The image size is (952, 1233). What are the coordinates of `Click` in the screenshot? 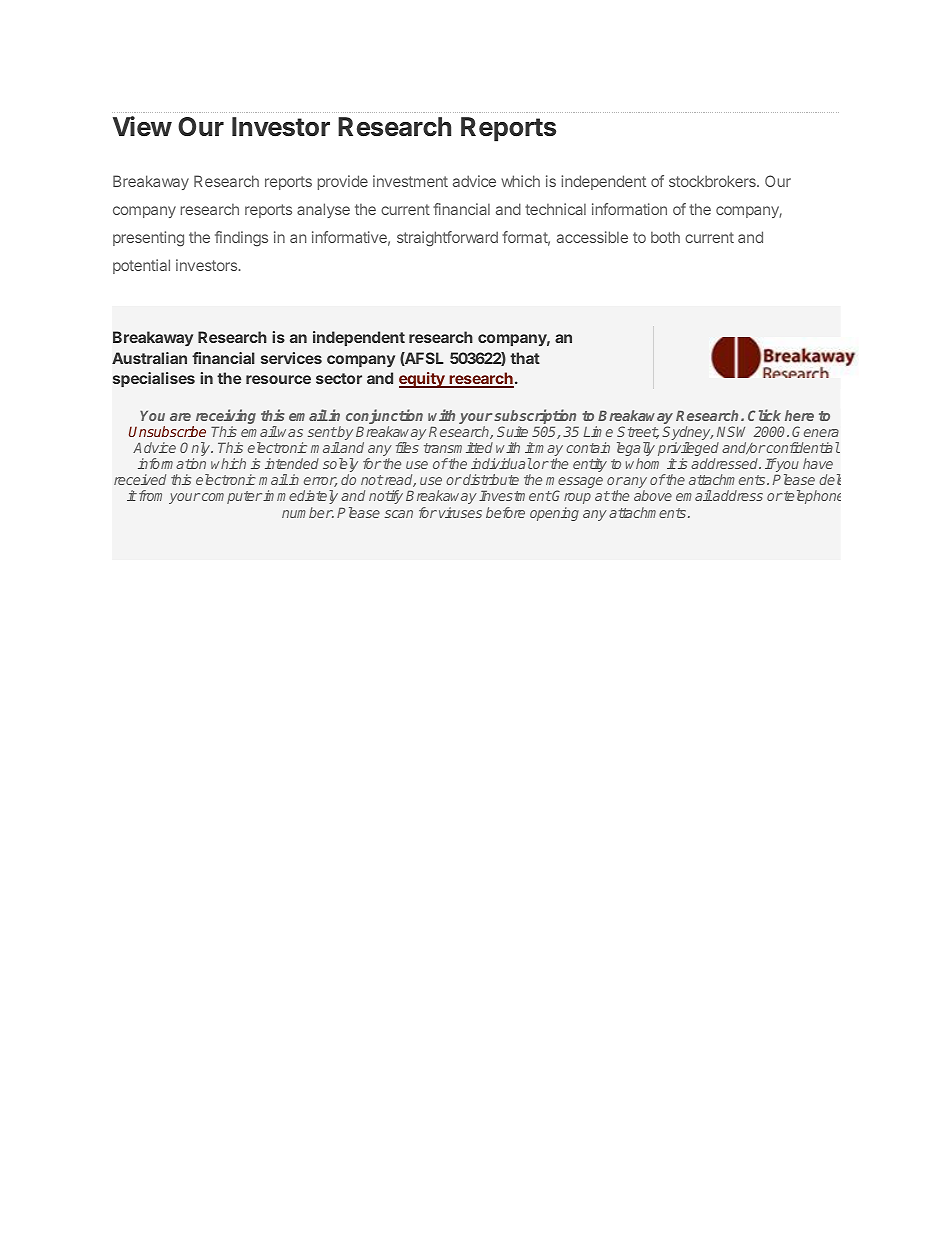 It's located at (764, 415).
